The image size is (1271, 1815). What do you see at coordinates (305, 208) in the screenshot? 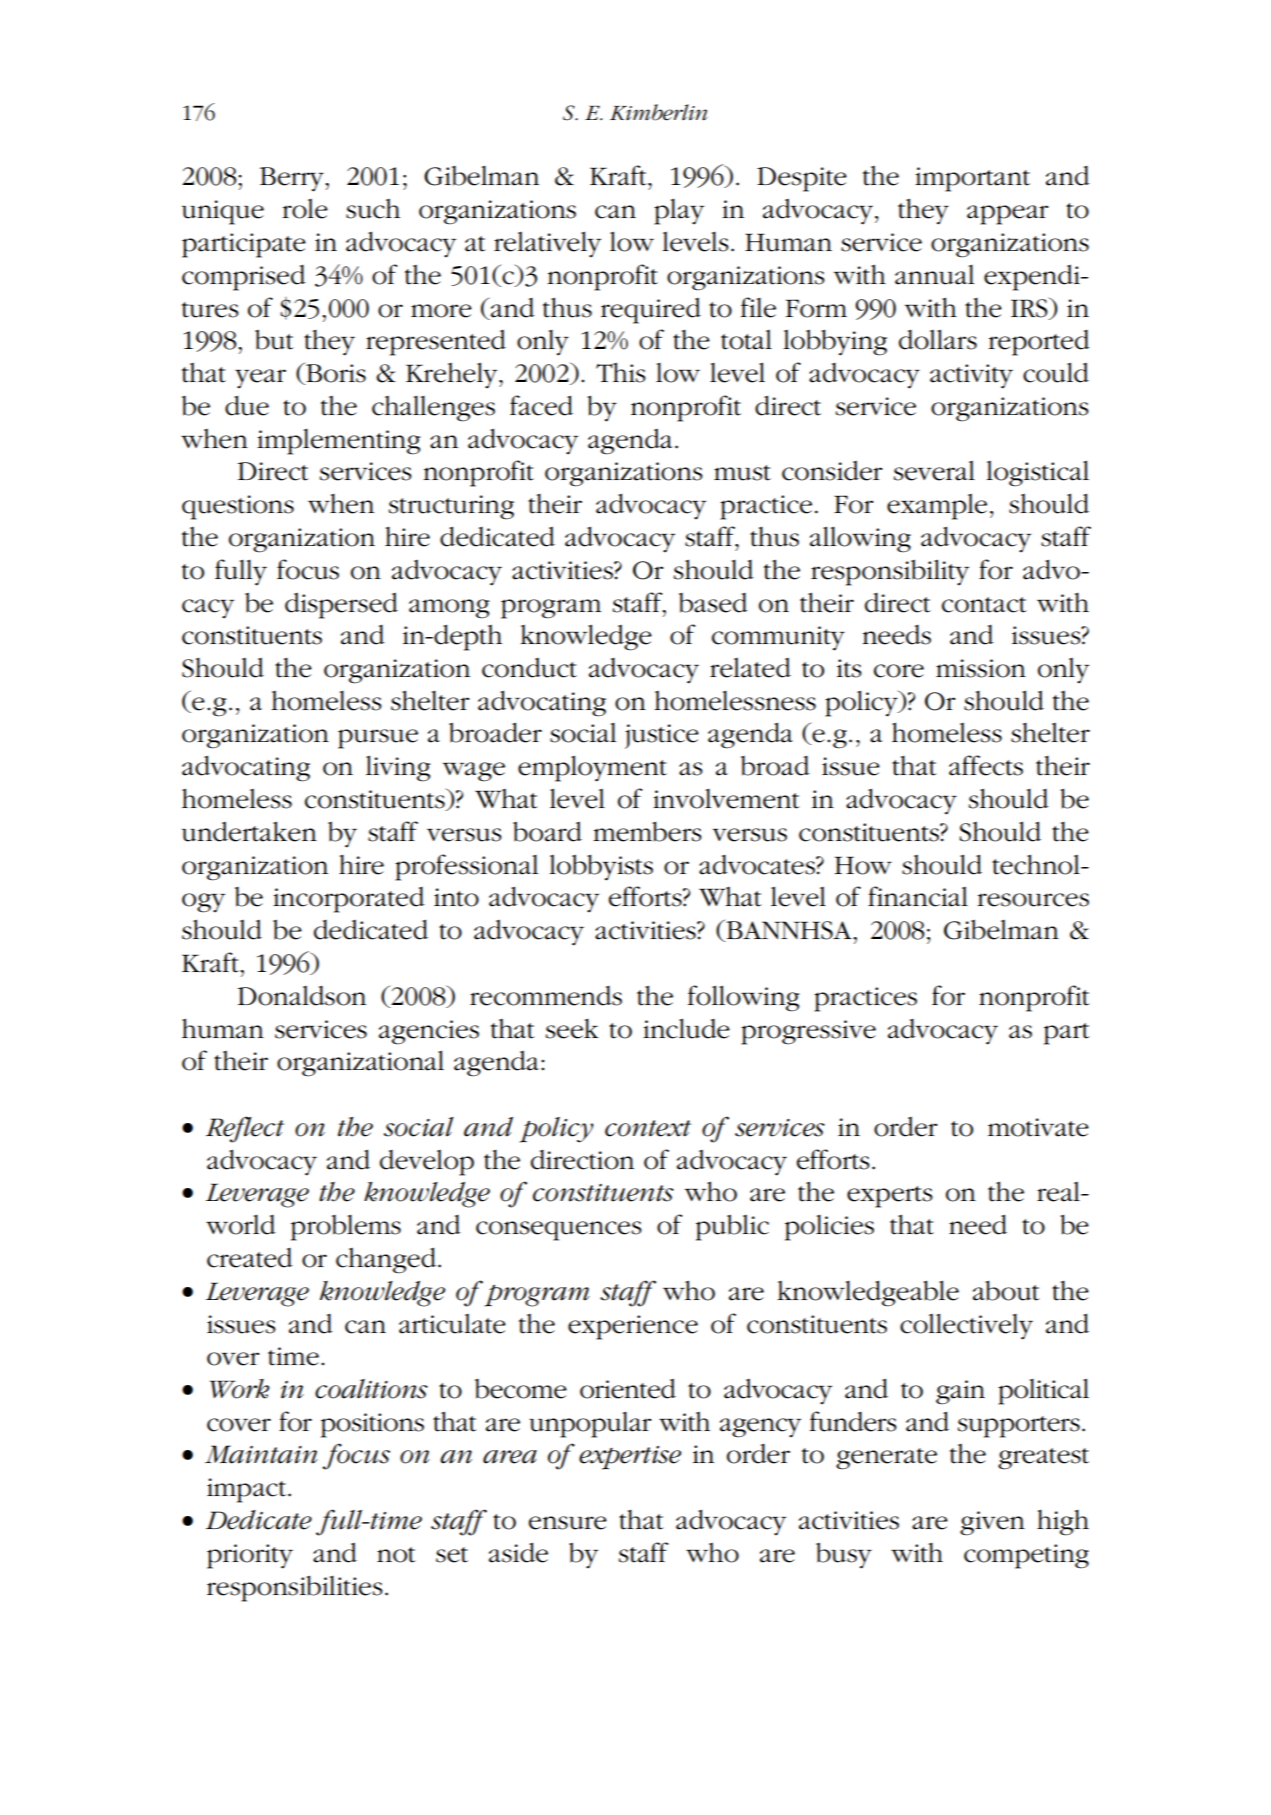
I see `role` at bounding box center [305, 208].
